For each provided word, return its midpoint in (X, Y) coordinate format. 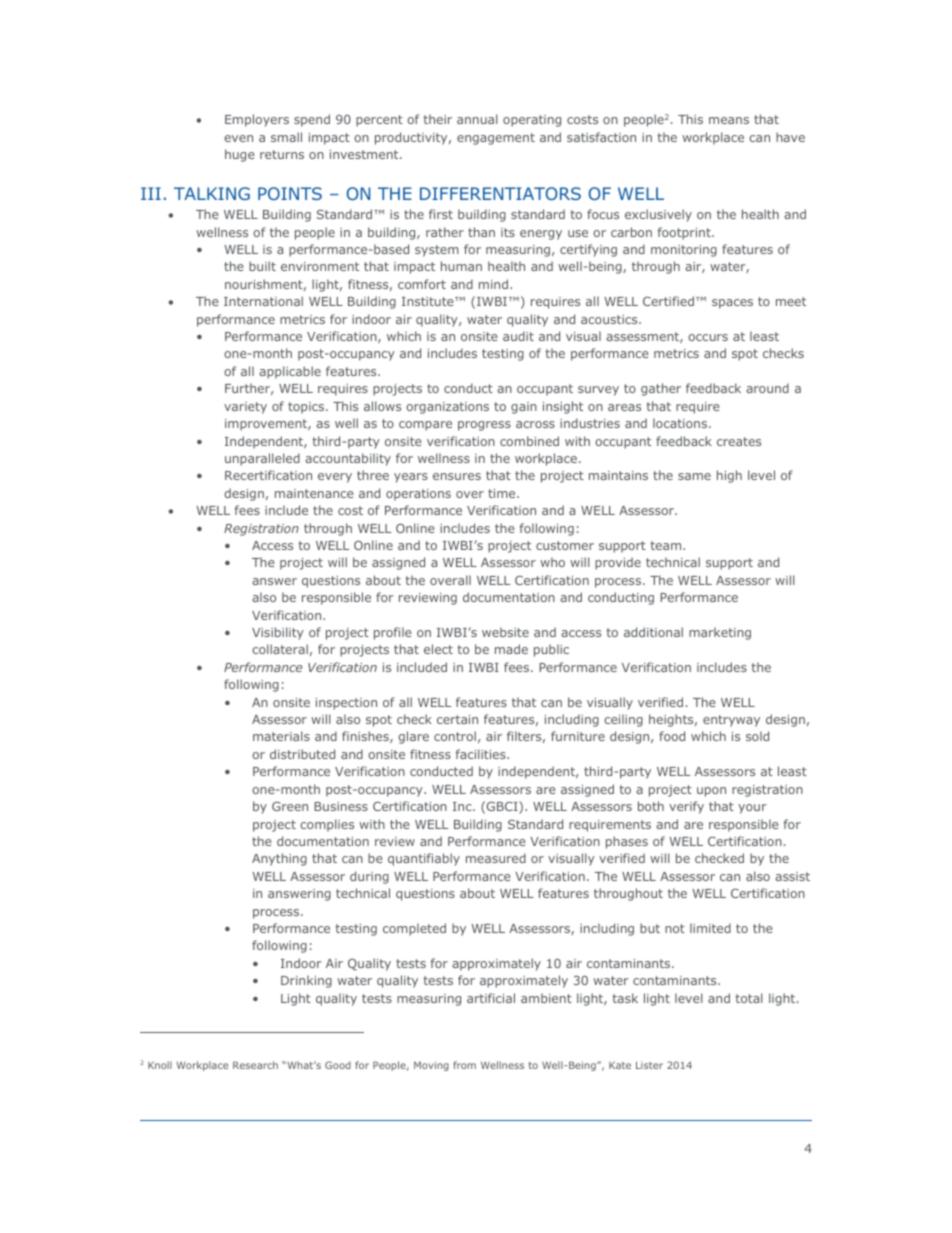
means (729, 120)
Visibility (278, 633)
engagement (496, 139)
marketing (720, 633)
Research (255, 1065)
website (505, 632)
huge (239, 155)
